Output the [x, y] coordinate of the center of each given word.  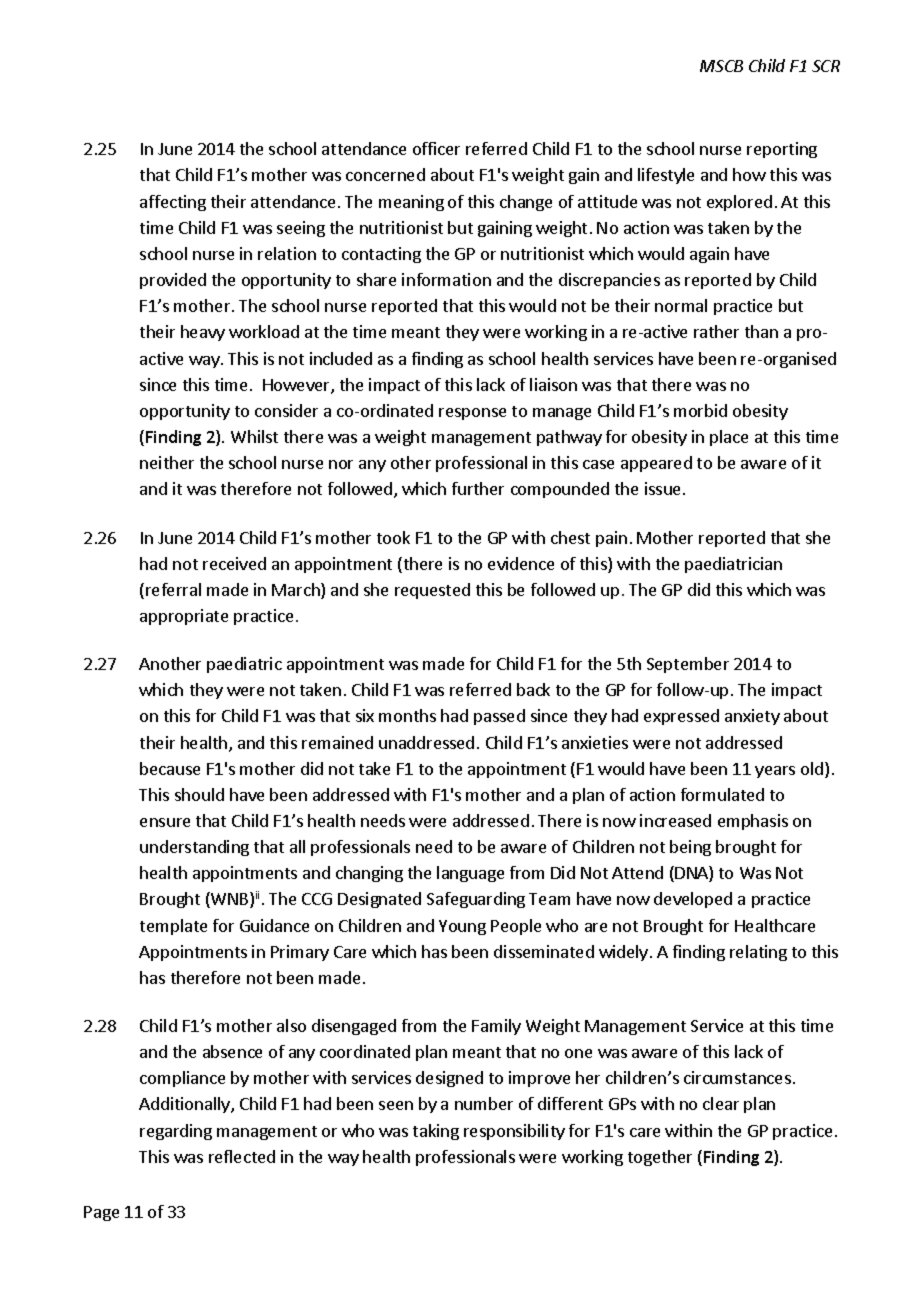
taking [436, 1132]
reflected [242, 1156]
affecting [173, 203]
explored [739, 203]
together [660, 1158]
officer [436, 148]
